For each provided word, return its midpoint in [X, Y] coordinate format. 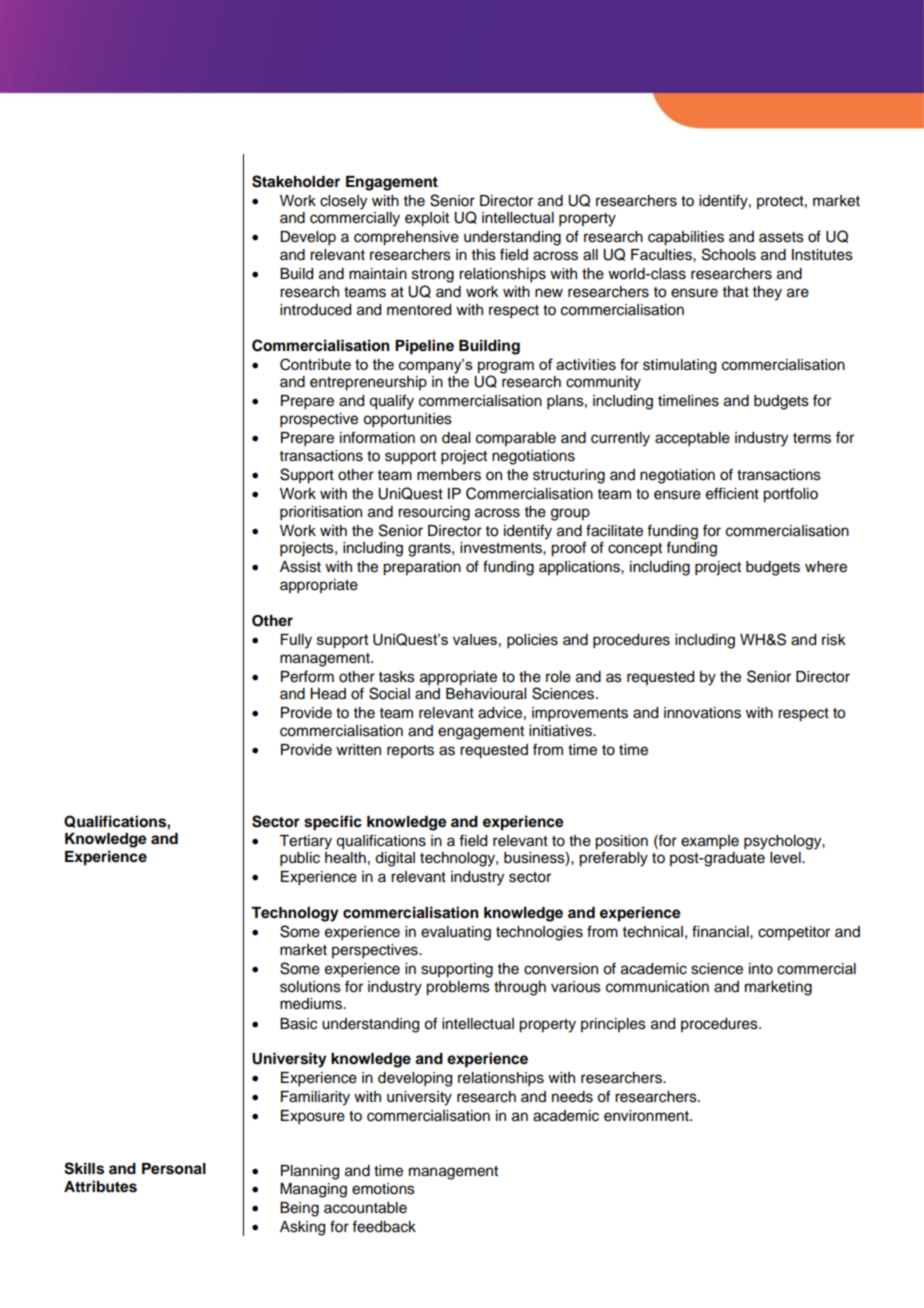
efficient [732, 493]
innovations [702, 713]
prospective [319, 420]
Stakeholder [296, 181]
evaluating [456, 933]
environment [647, 1116]
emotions [383, 1189]
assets [781, 237]
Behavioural [486, 694]
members [449, 475]
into [761, 969]
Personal [174, 1169]
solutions [310, 987]
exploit [427, 219]
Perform [307, 676]
